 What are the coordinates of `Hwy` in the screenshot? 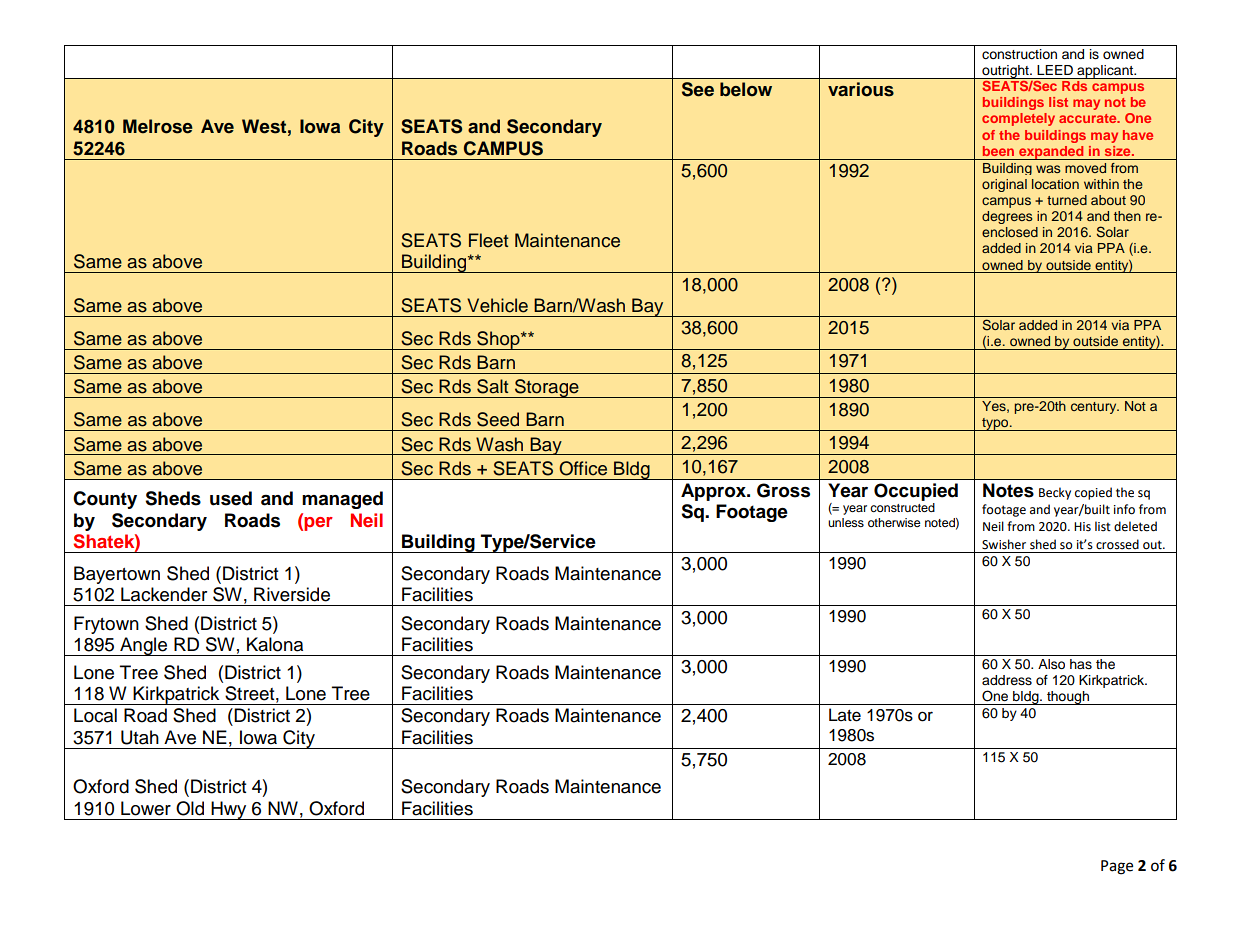 It's located at (229, 810).
